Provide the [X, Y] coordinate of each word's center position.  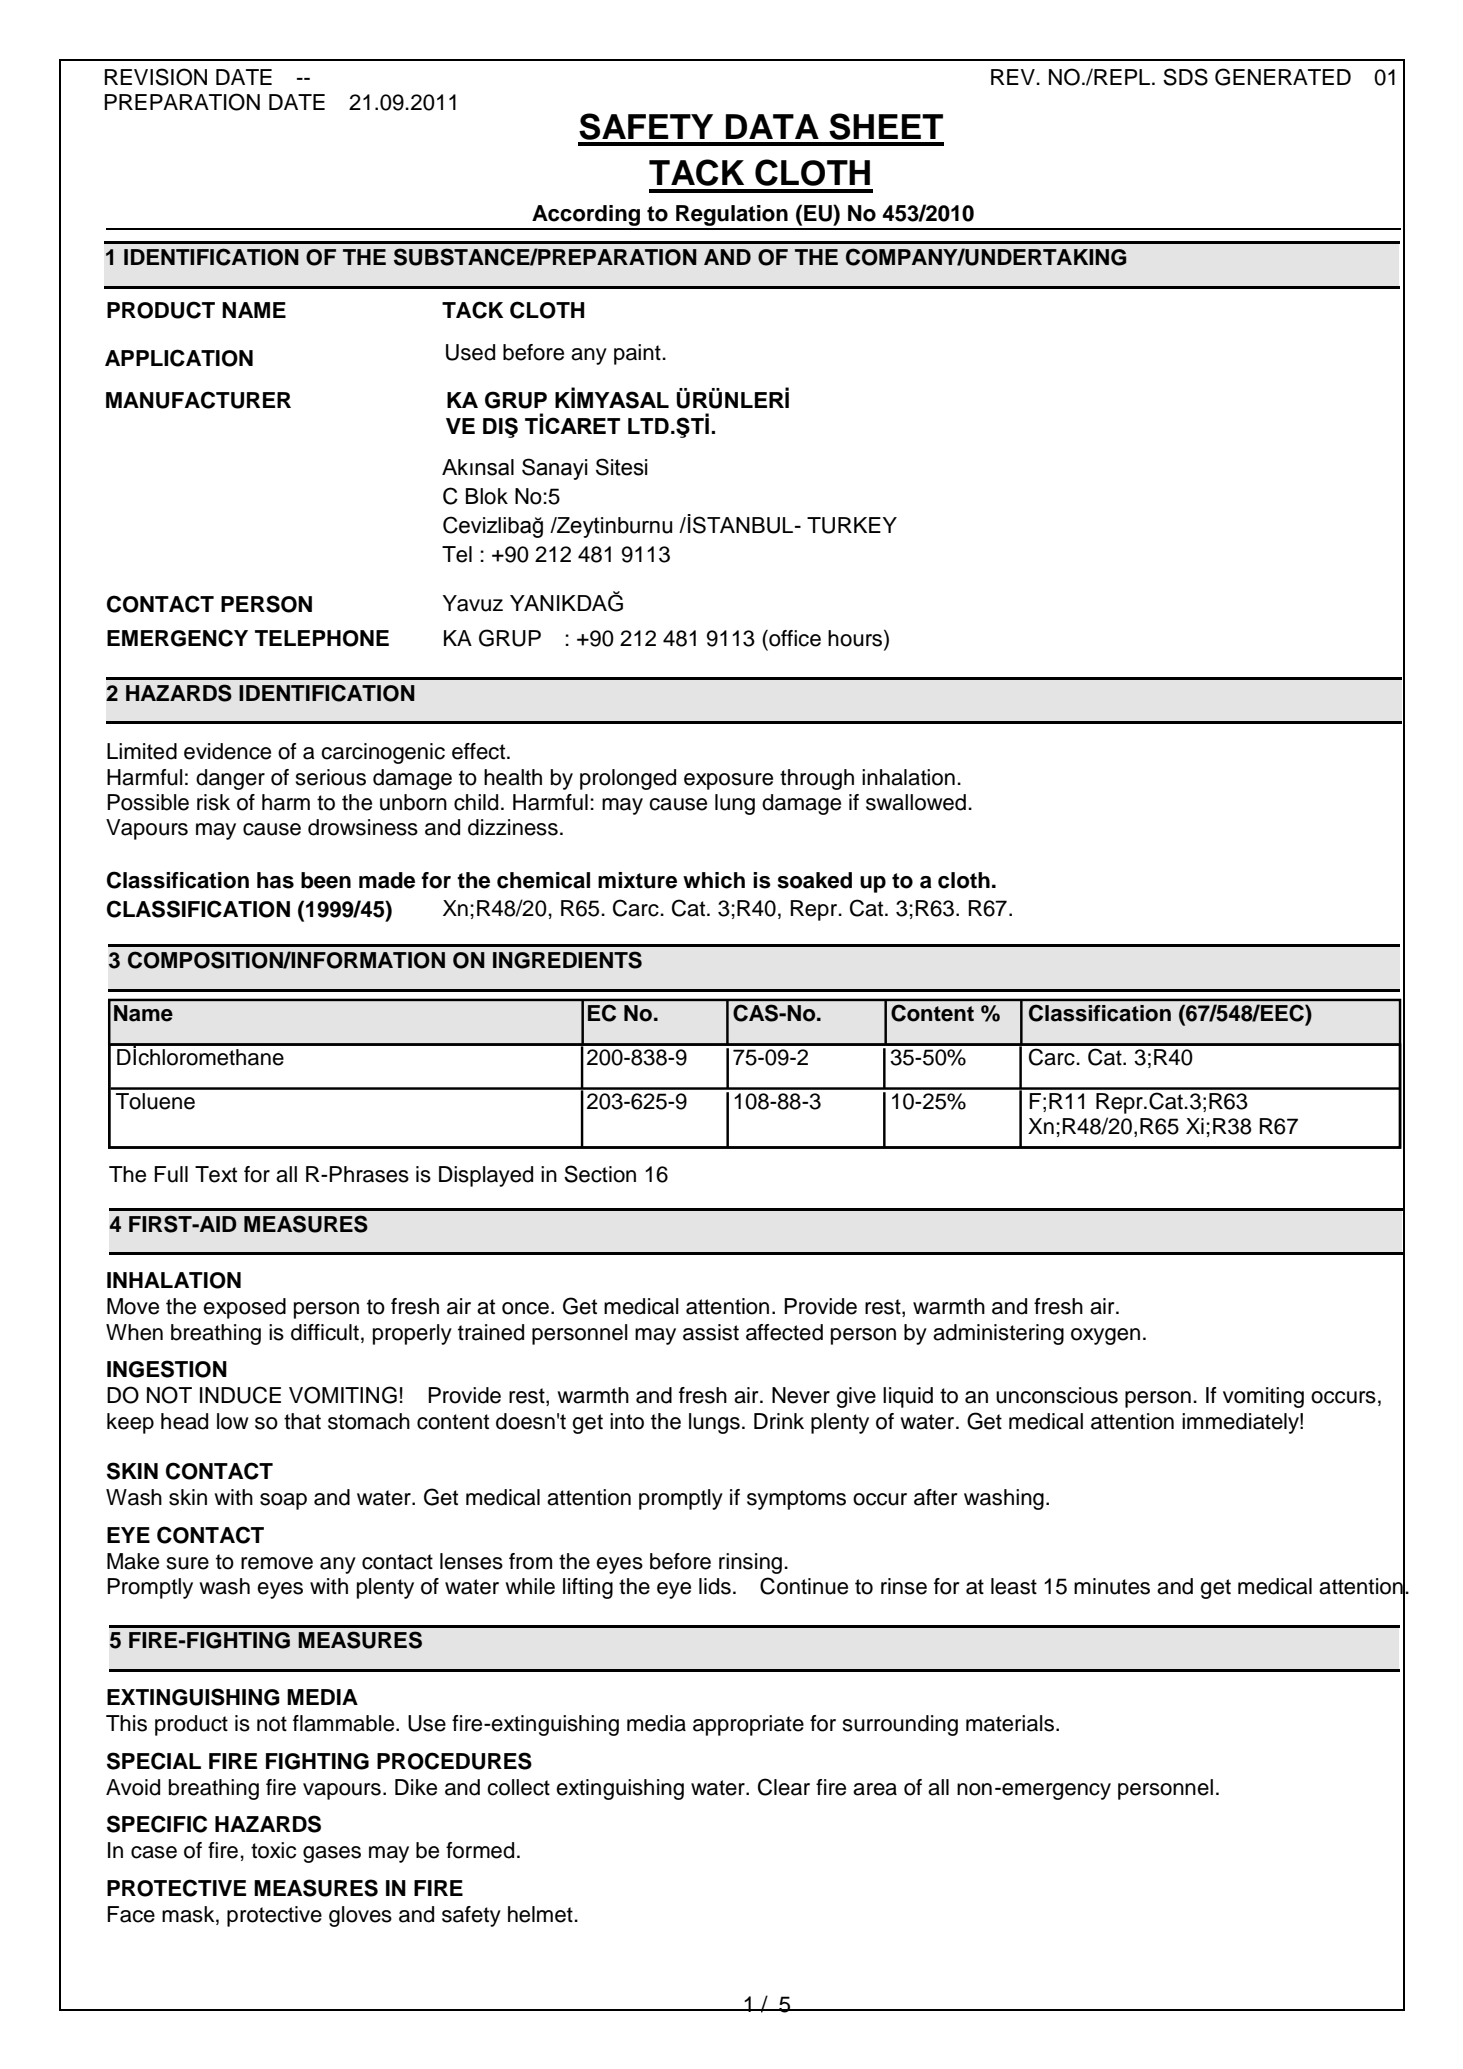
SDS [1185, 77]
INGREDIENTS [567, 960]
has [275, 880]
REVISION [156, 77]
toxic [273, 1850]
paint [638, 354]
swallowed [916, 802]
